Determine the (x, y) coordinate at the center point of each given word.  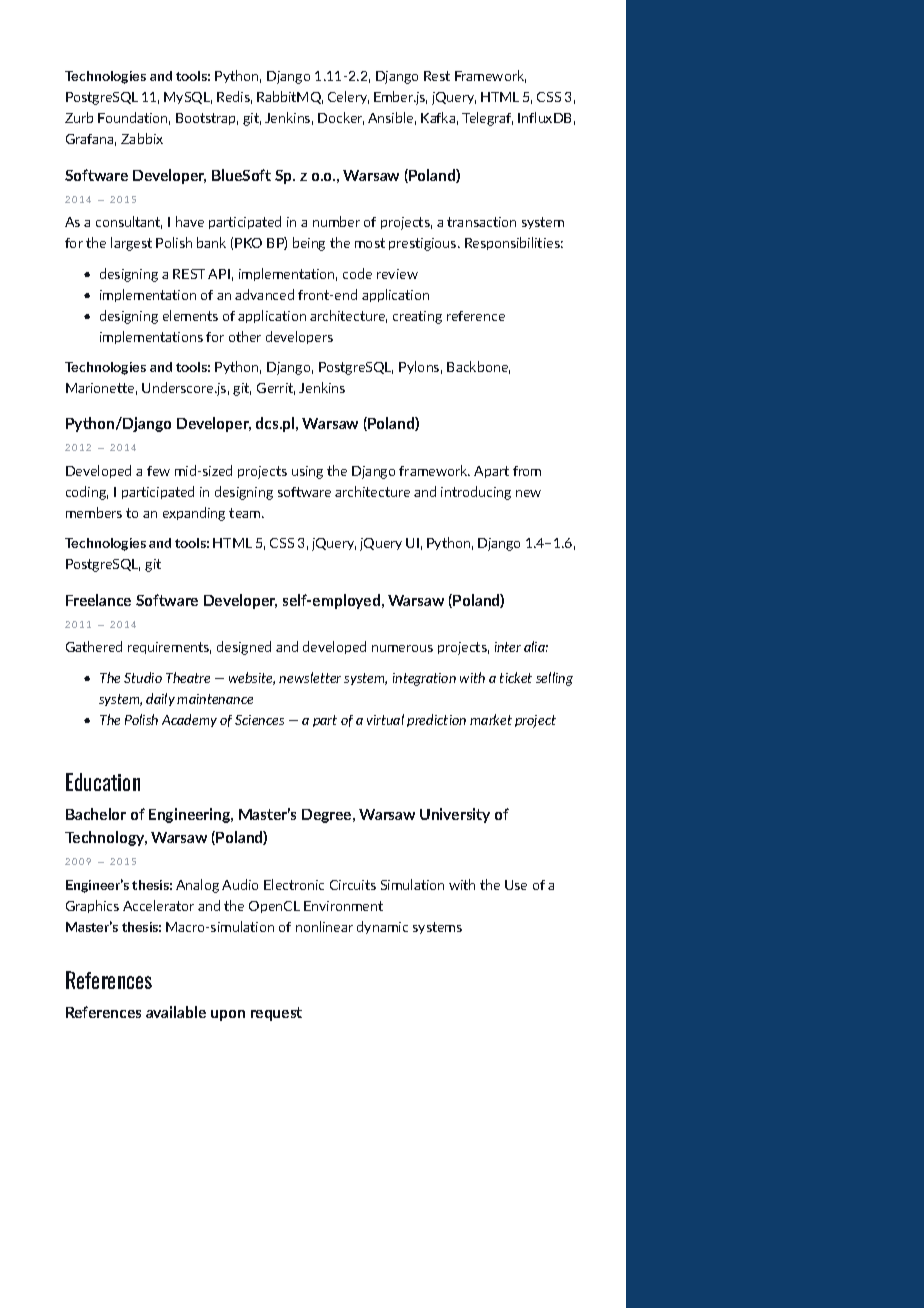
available (176, 1012)
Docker (341, 118)
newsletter (310, 677)
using (307, 472)
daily (160, 699)
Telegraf (487, 119)
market (491, 719)
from (527, 471)
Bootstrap (207, 119)
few (158, 471)
